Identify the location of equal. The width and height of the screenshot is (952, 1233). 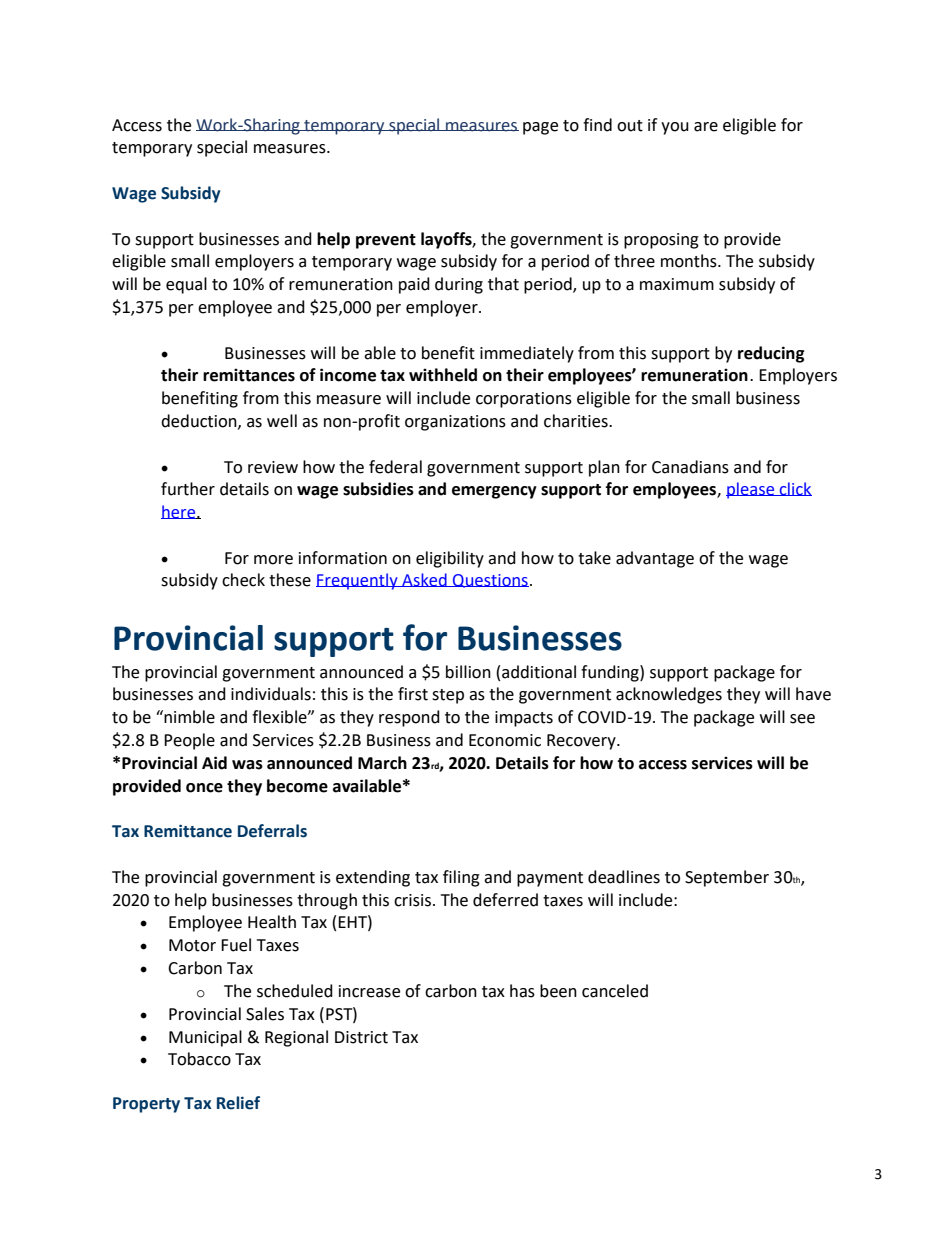
(186, 285).
